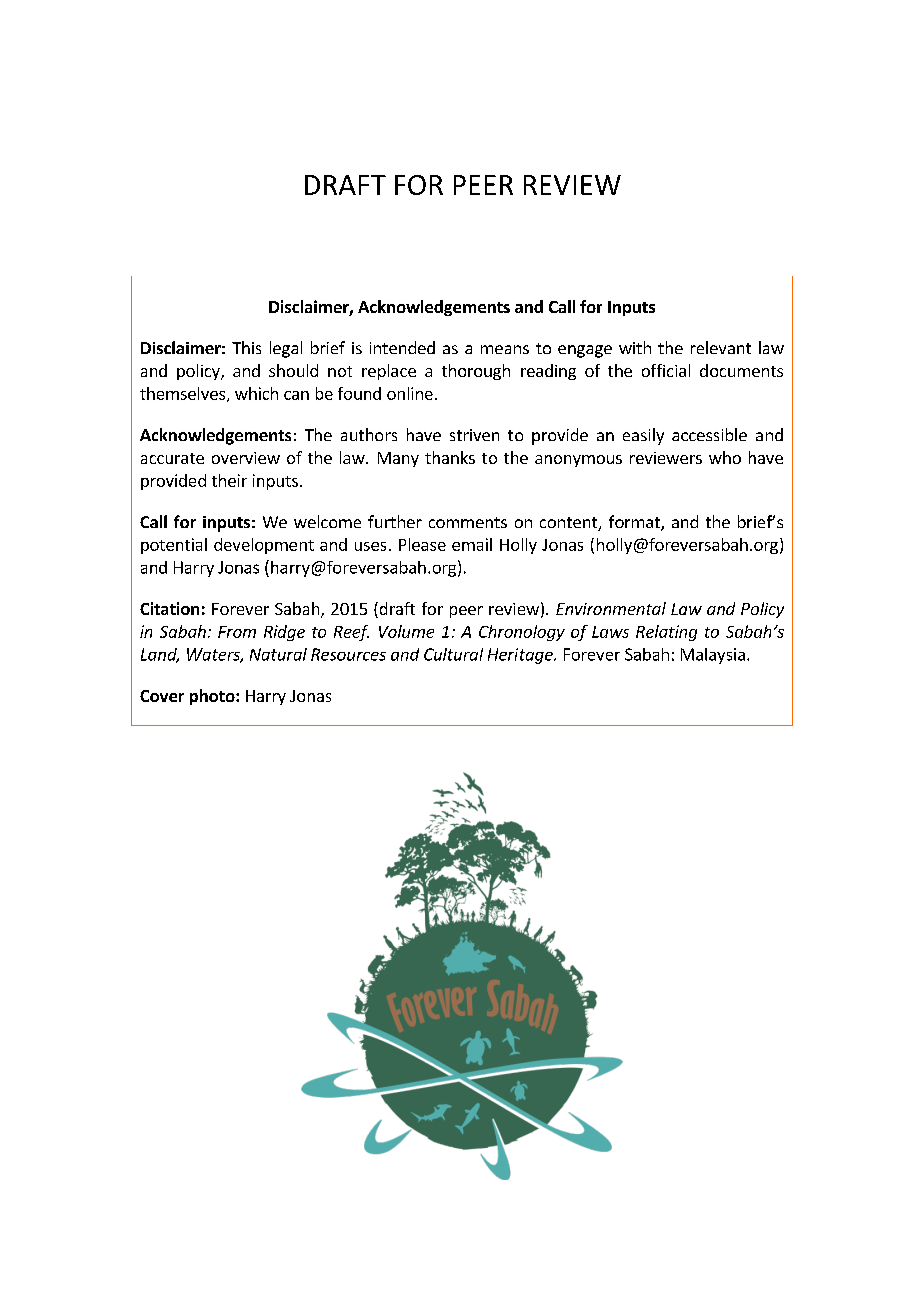 The width and height of the screenshot is (924, 1308). What do you see at coordinates (246, 347) in the screenshot?
I see `This` at bounding box center [246, 347].
